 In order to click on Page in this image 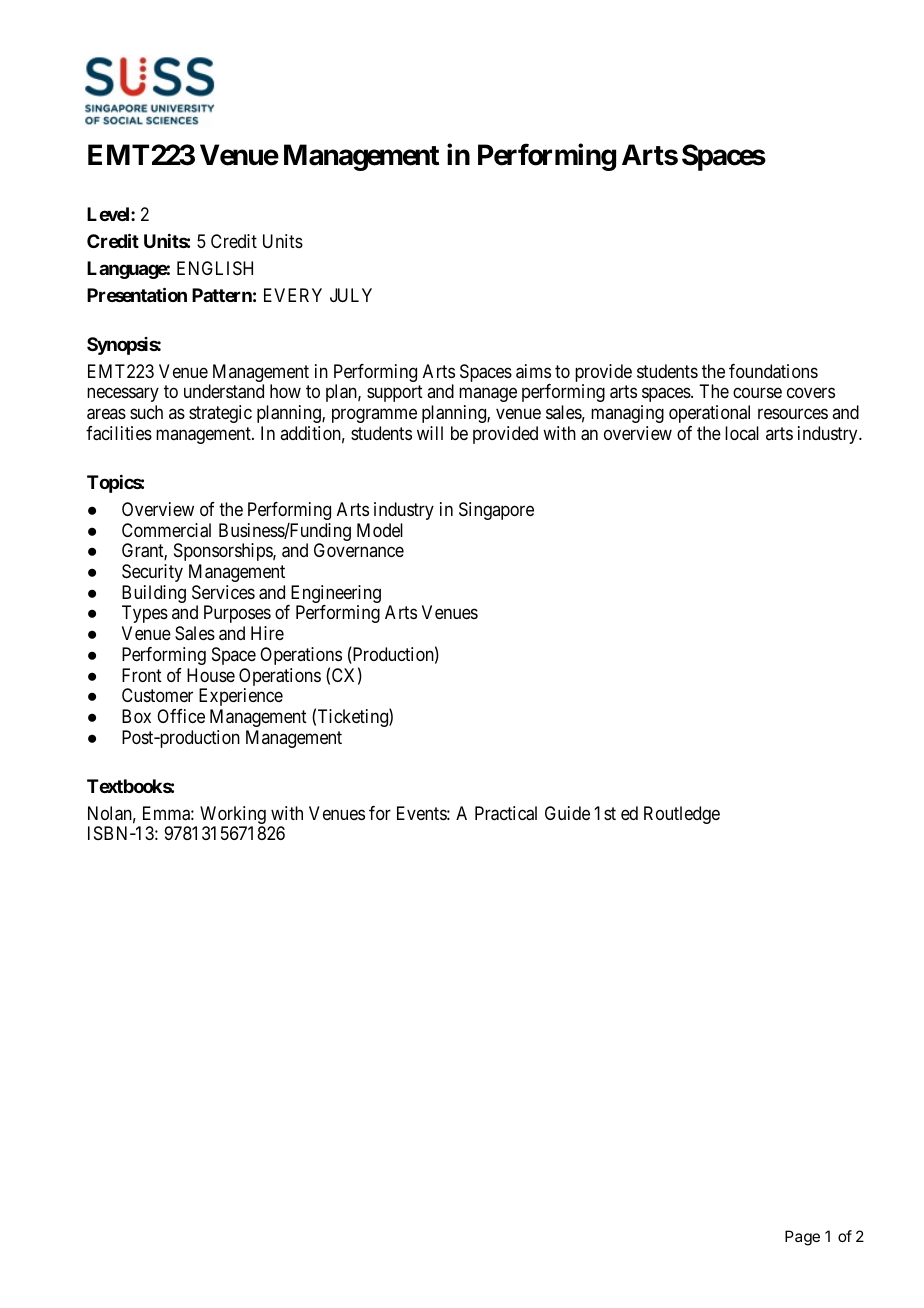, I will do `click(802, 1238)`.
